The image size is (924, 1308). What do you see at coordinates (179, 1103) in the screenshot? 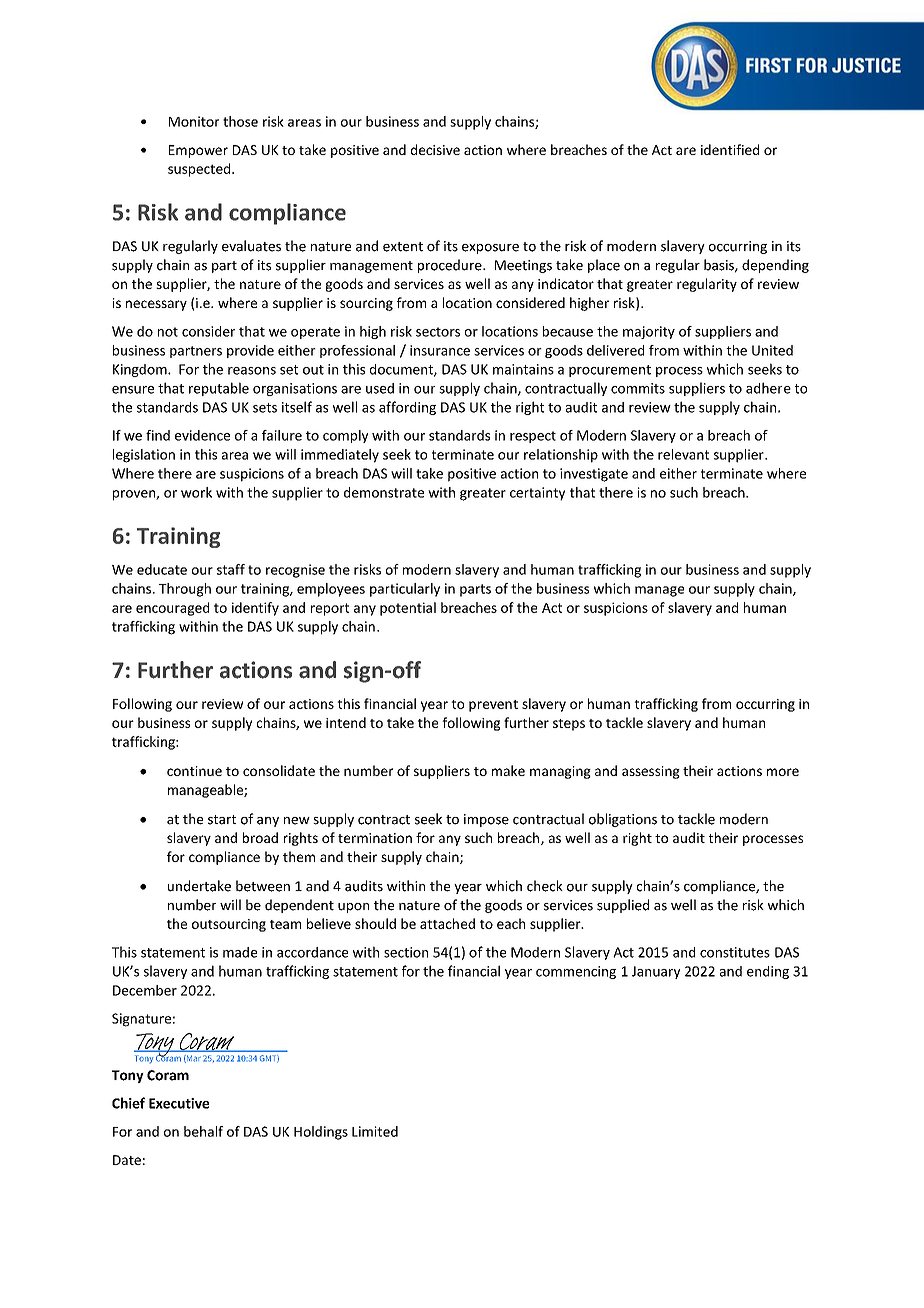
I see `Executive` at bounding box center [179, 1103].
